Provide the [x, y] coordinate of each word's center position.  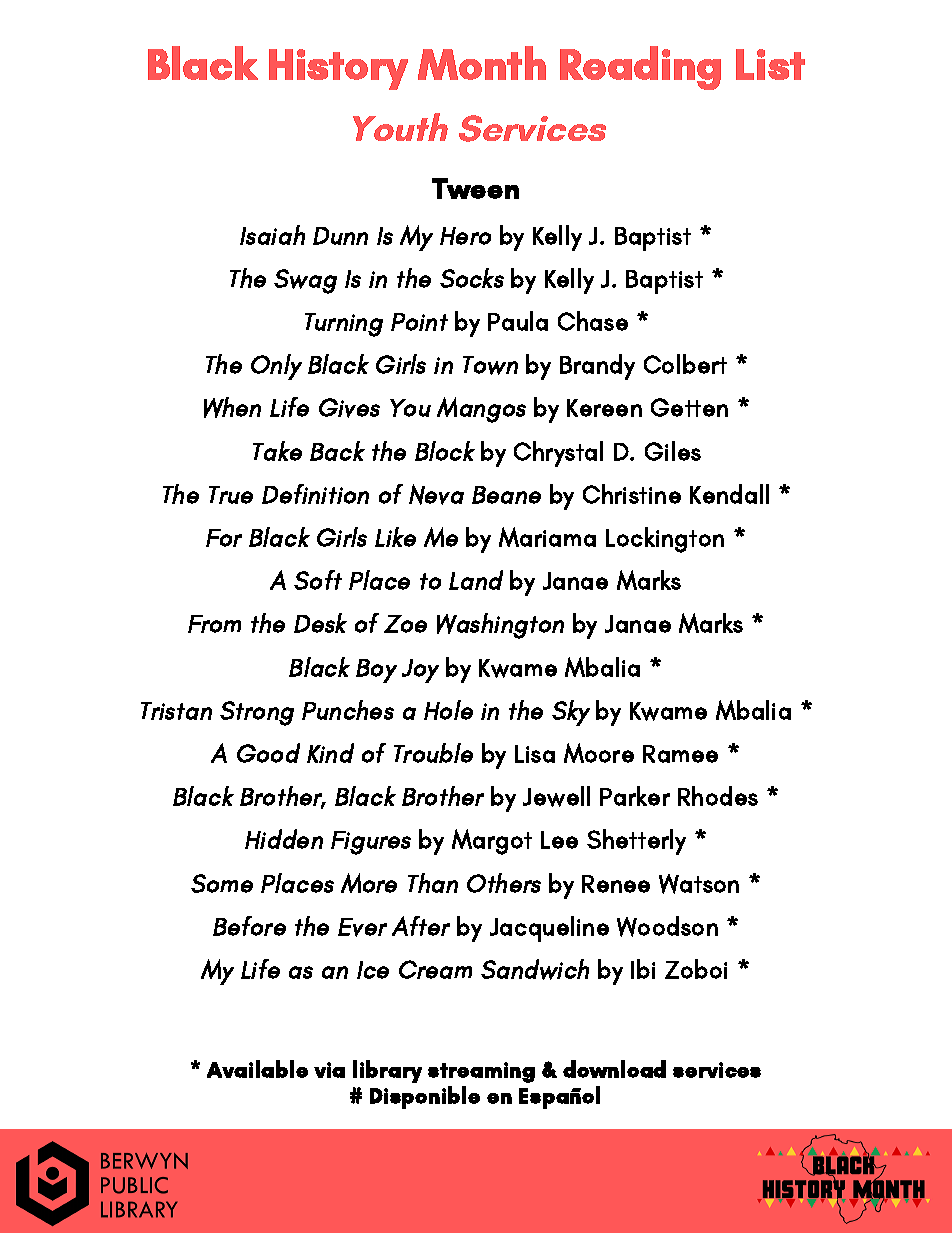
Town [490, 365]
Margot [492, 842]
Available [257, 1069]
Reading [640, 68]
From [214, 624]
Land [476, 580]
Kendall [729, 494]
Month [482, 63]
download [614, 1069]
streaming [481, 1072]
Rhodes [718, 796]
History [338, 69]
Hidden [284, 839]
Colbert [685, 364]
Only [276, 367]
